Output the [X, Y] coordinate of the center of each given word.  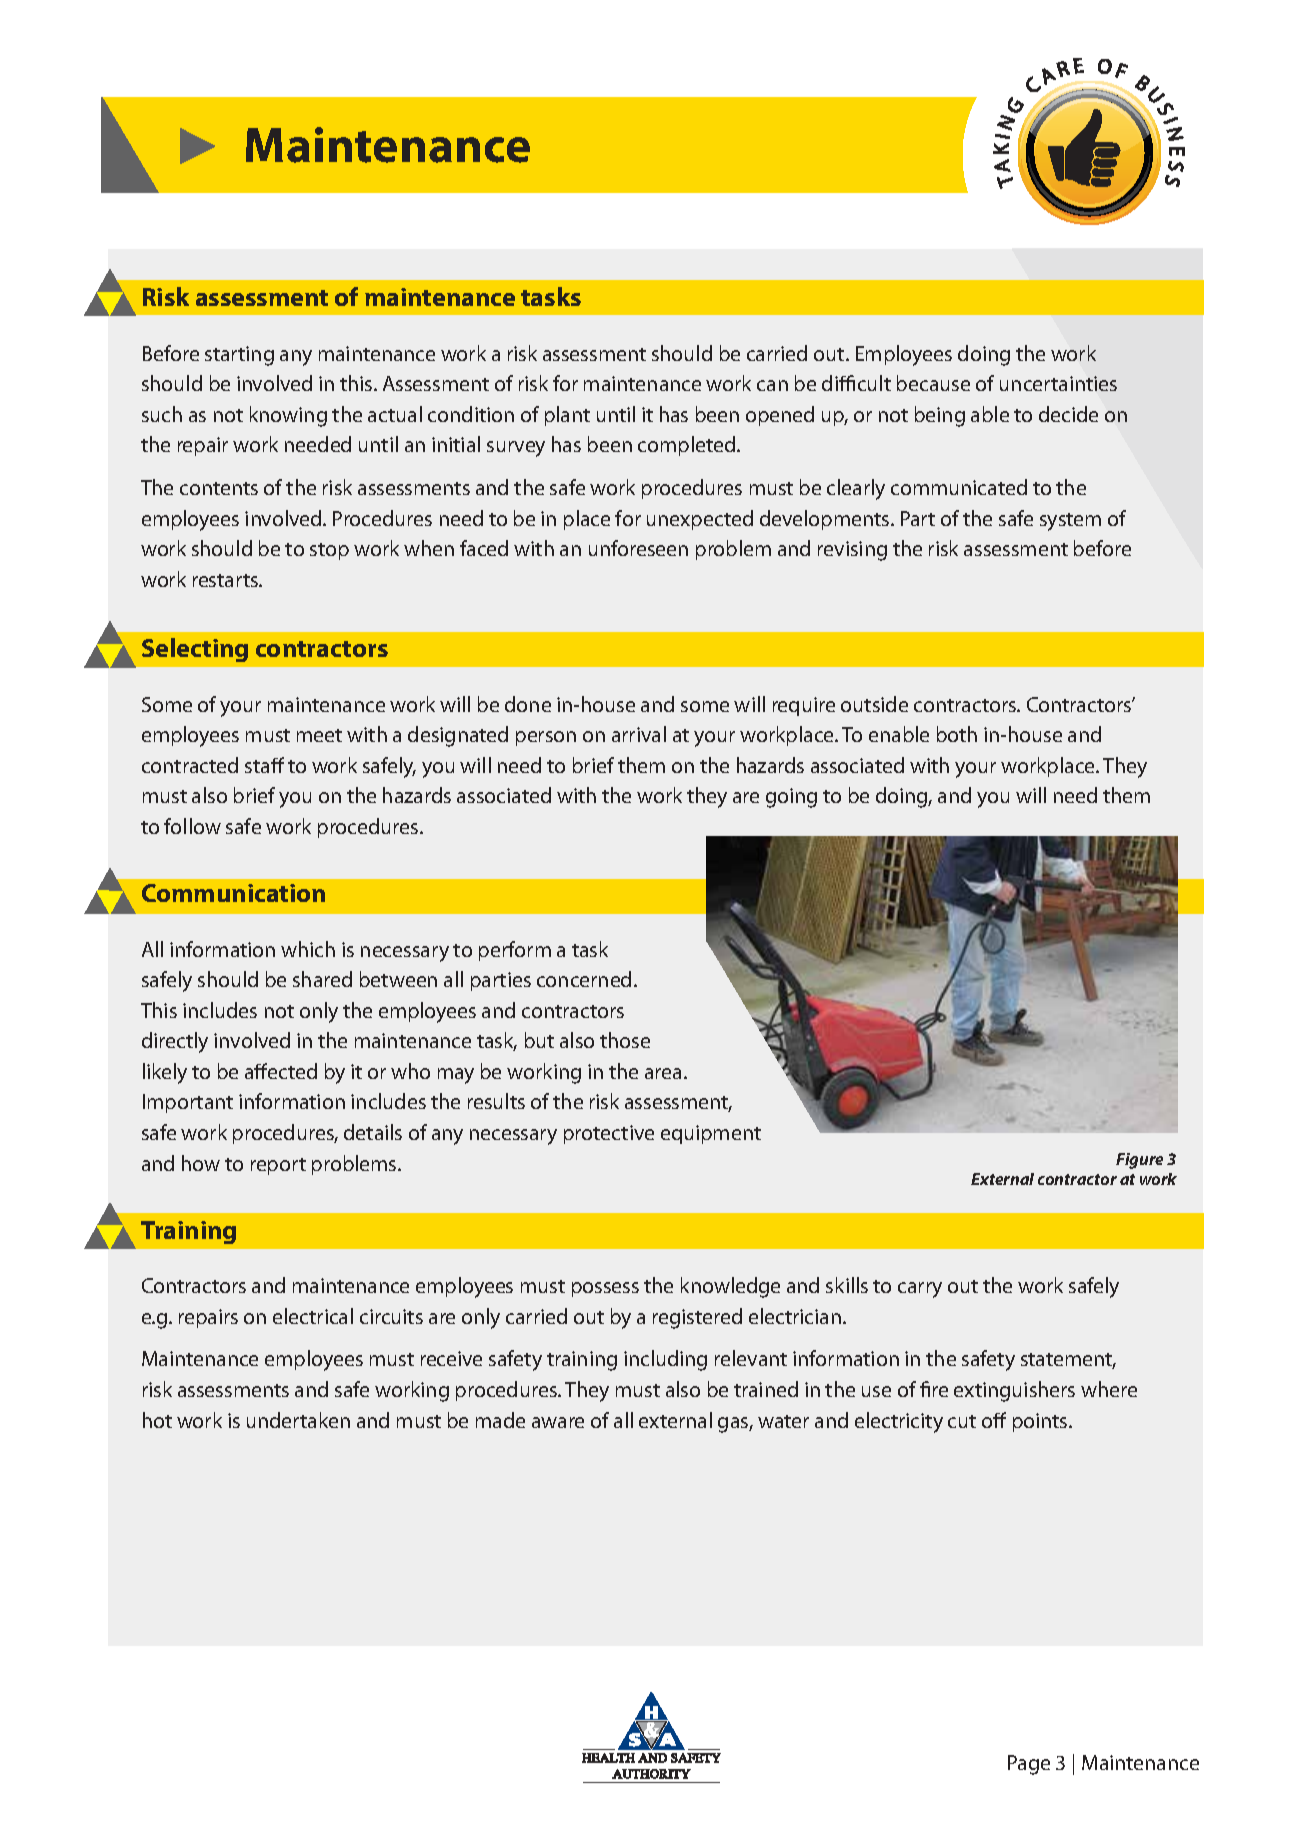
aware [558, 1422]
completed [688, 446]
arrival [639, 734]
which [308, 949]
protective [609, 1134]
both [957, 734]
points [1041, 1422]
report [278, 1166]
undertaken [298, 1420]
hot [157, 1420]
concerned [584, 979]
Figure [1139, 1161]
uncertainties [1058, 383]
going [791, 798]
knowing [288, 416]
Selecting [195, 650]
